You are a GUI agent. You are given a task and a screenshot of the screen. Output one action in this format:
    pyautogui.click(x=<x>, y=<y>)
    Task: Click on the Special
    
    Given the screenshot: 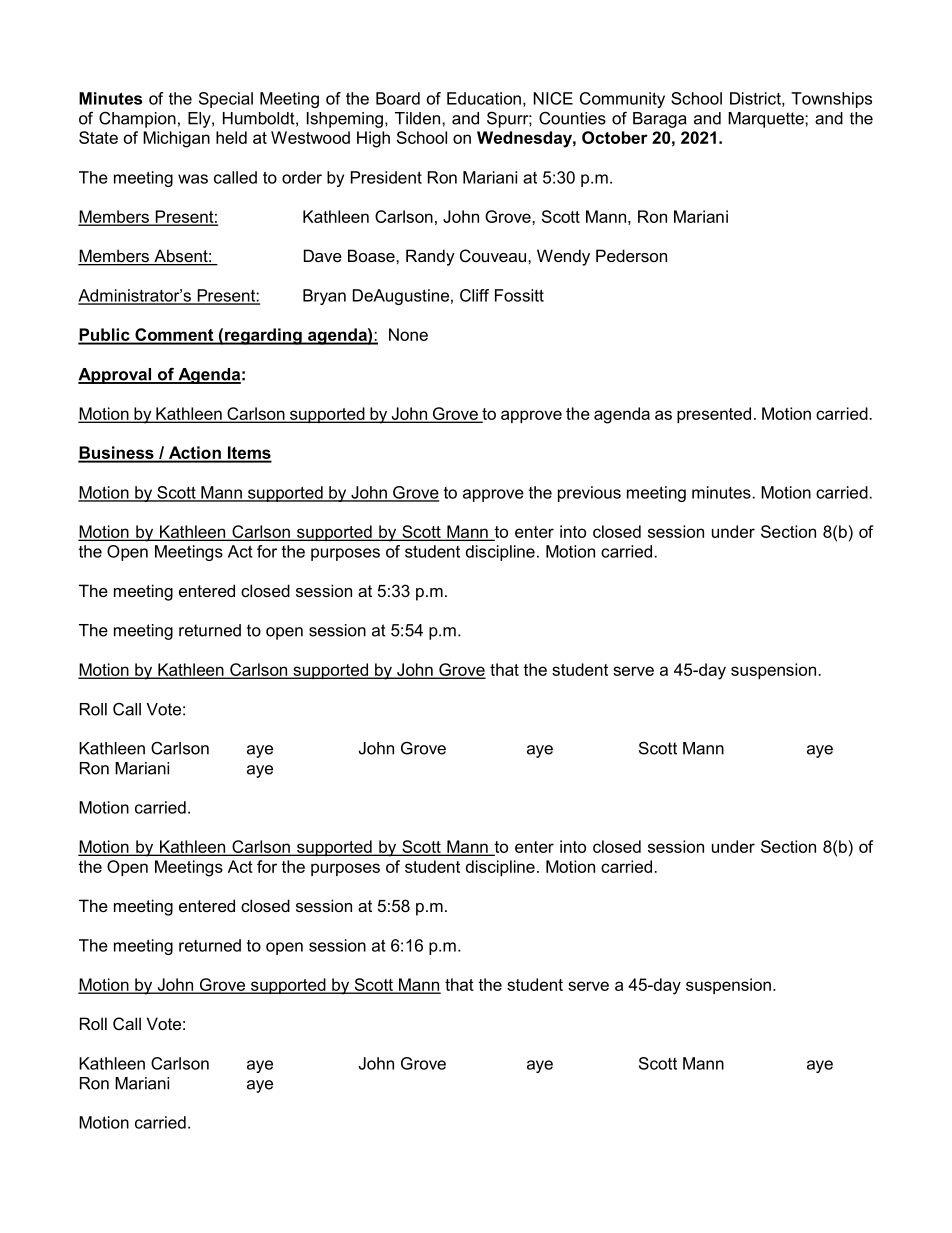 What is the action you would take?
    pyautogui.click(x=226, y=100)
